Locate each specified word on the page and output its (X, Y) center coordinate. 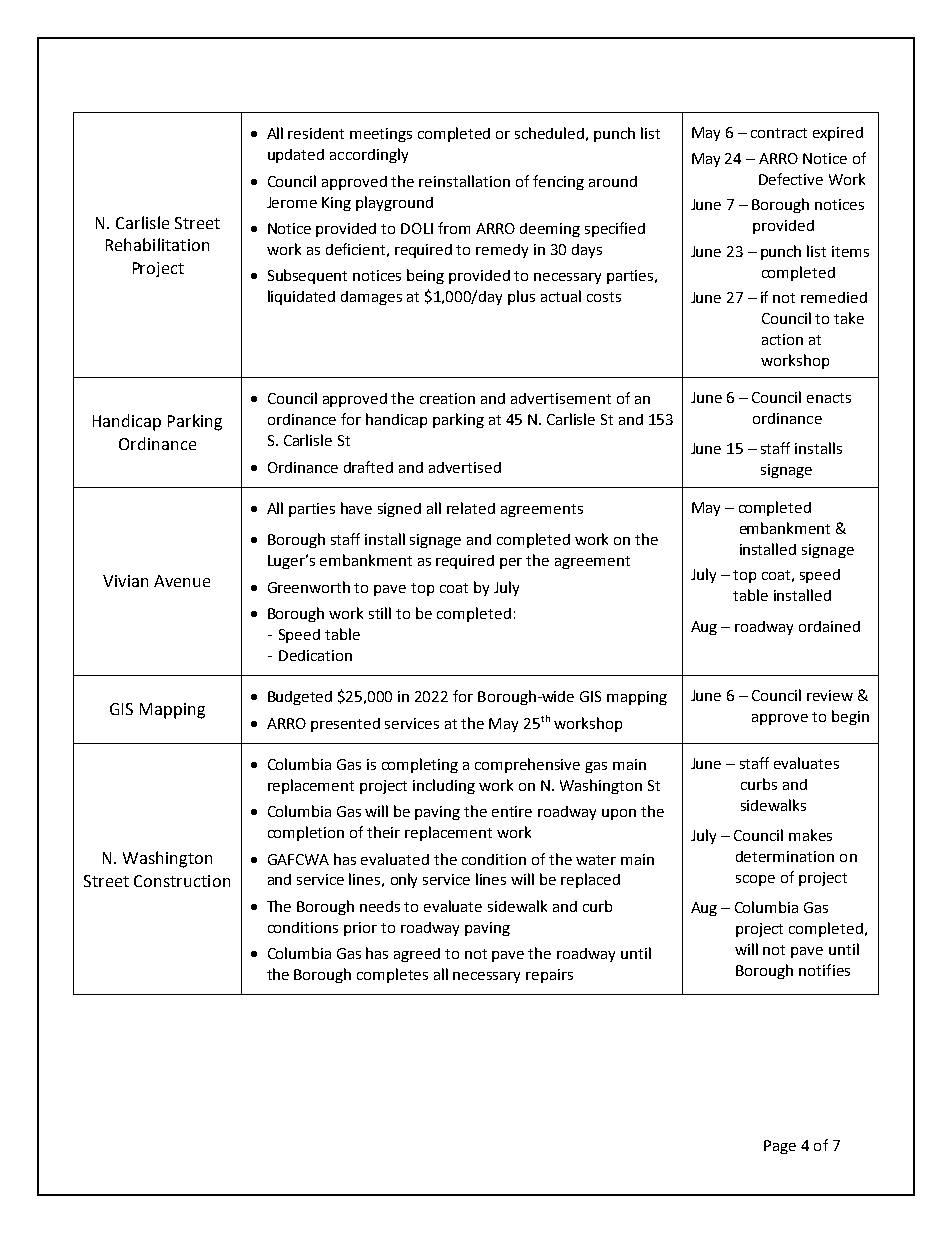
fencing (558, 182)
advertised (465, 467)
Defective (791, 179)
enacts (829, 398)
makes (810, 835)
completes (392, 975)
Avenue (182, 581)
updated (296, 156)
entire (512, 811)
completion (306, 833)
